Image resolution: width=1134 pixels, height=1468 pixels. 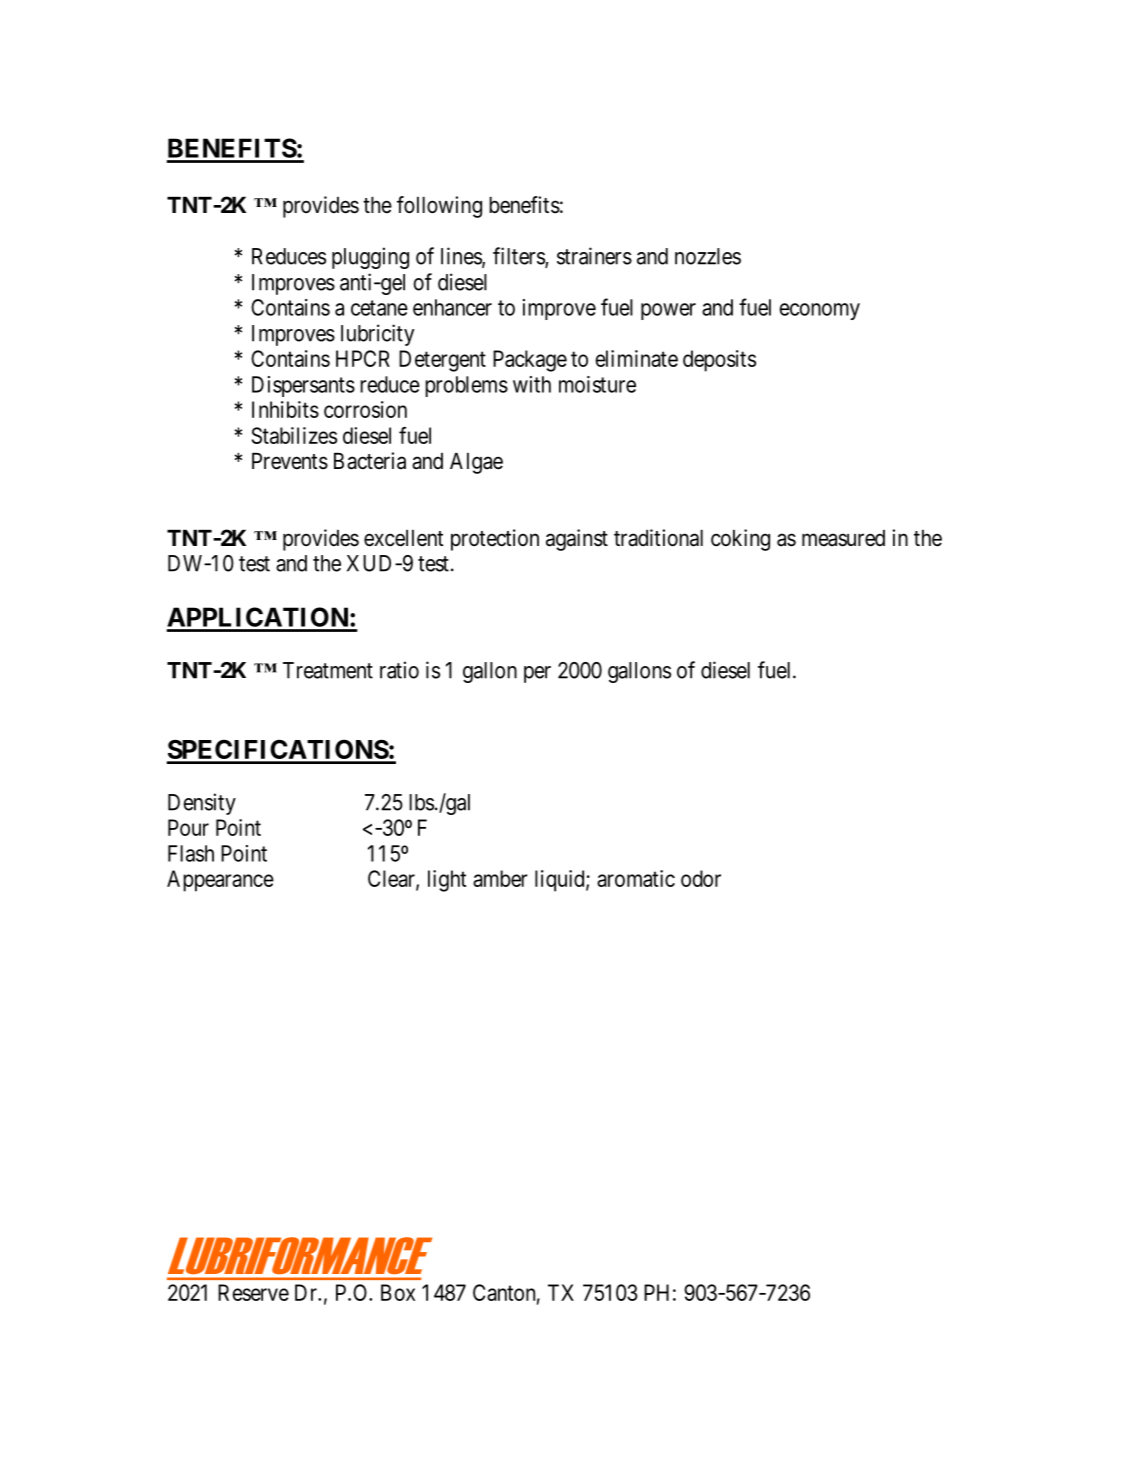 What do you see at coordinates (290, 461) in the image?
I see `Prevents` at bounding box center [290, 461].
